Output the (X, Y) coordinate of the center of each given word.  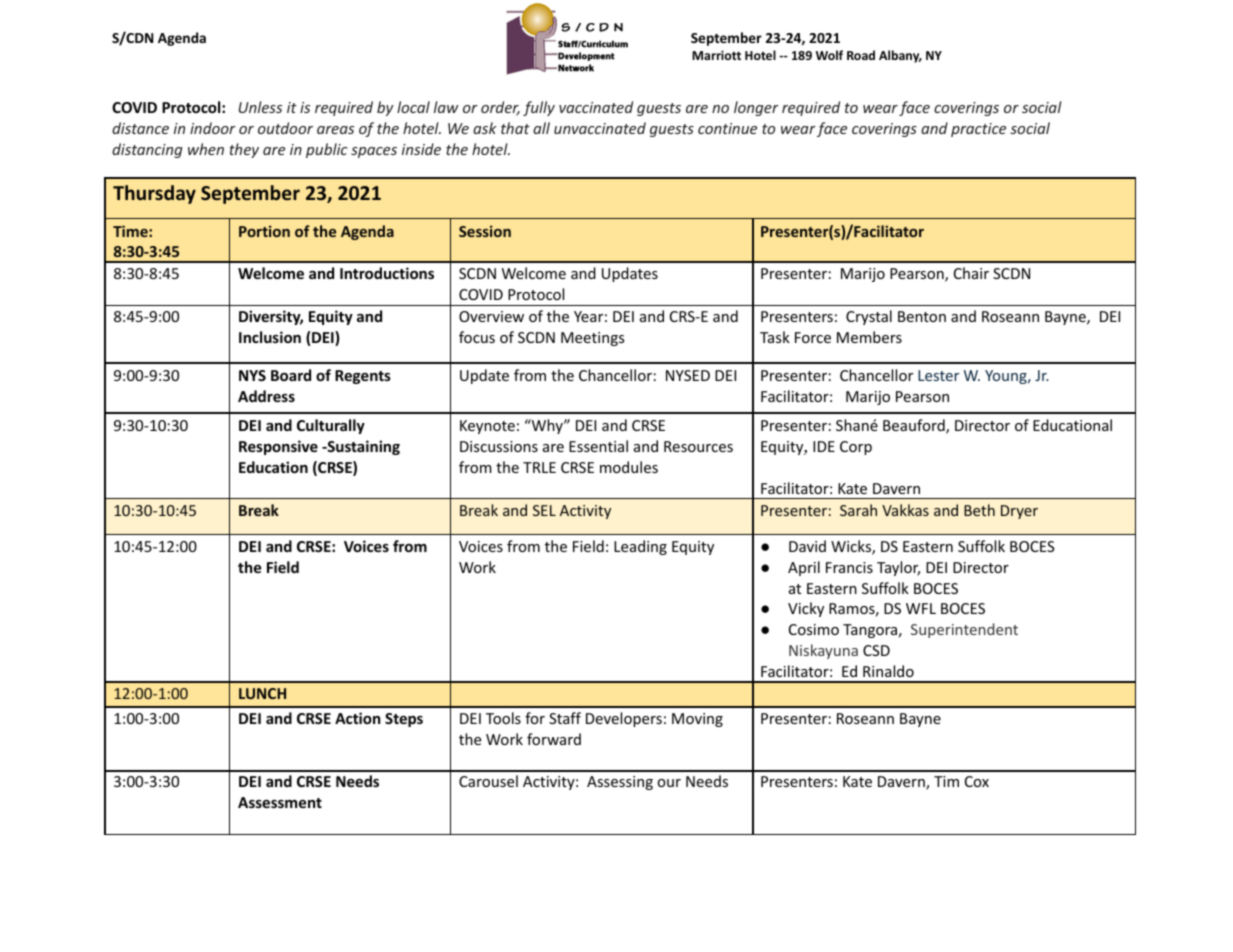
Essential (598, 446)
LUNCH (262, 693)
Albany (900, 56)
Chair (971, 273)
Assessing (620, 783)
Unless (260, 107)
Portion (264, 231)
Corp (856, 448)
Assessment (280, 802)
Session (485, 231)
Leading (640, 547)
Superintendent (964, 630)
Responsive (278, 447)
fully (539, 108)
